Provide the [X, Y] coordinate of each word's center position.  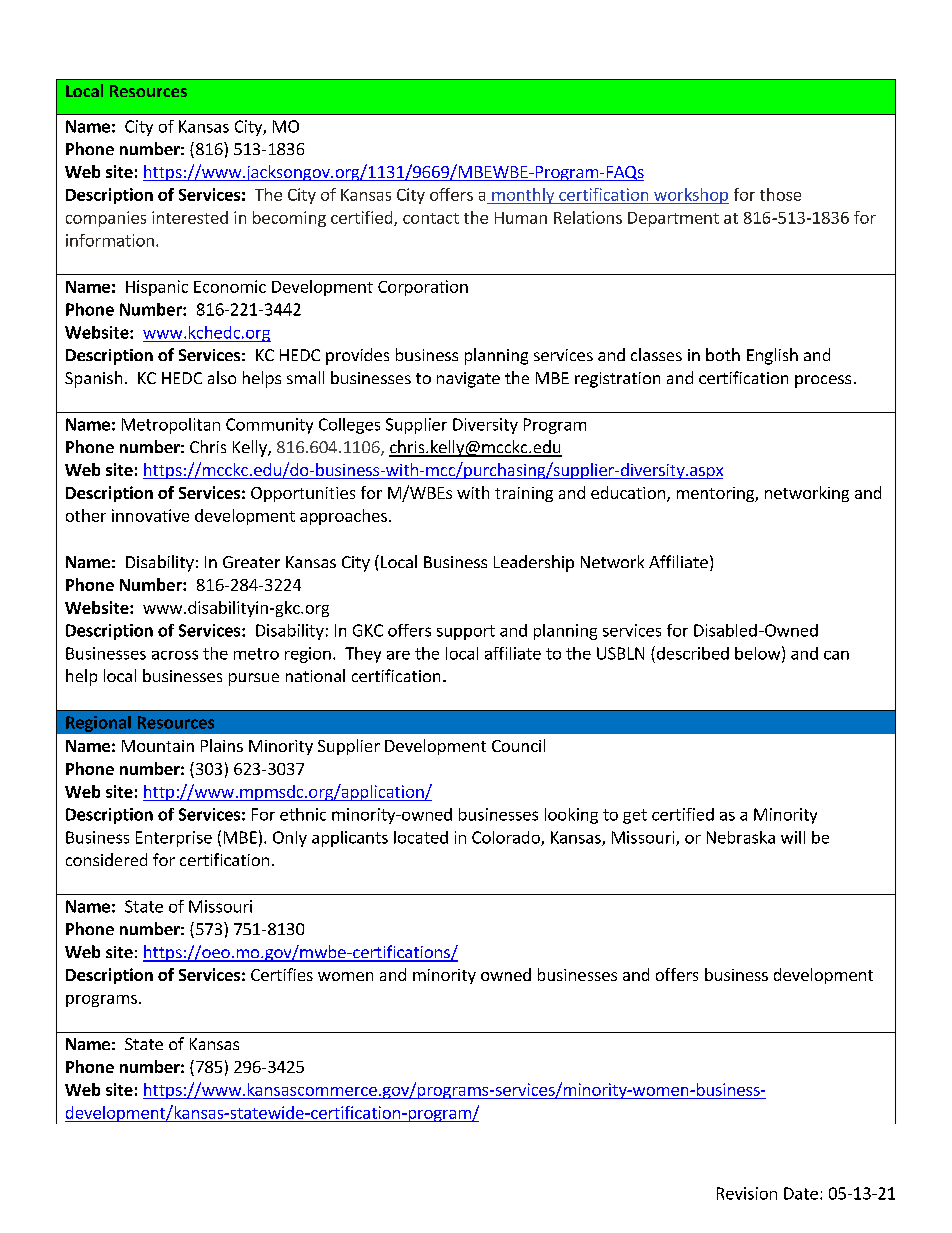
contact [431, 218]
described [691, 653]
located [421, 837]
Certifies [282, 974]
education [628, 492]
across [175, 655]
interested [190, 217]
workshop [690, 196]
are [398, 655]
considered [106, 859]
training [524, 494]
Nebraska [741, 837]
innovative [150, 515]
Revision [747, 1193]
